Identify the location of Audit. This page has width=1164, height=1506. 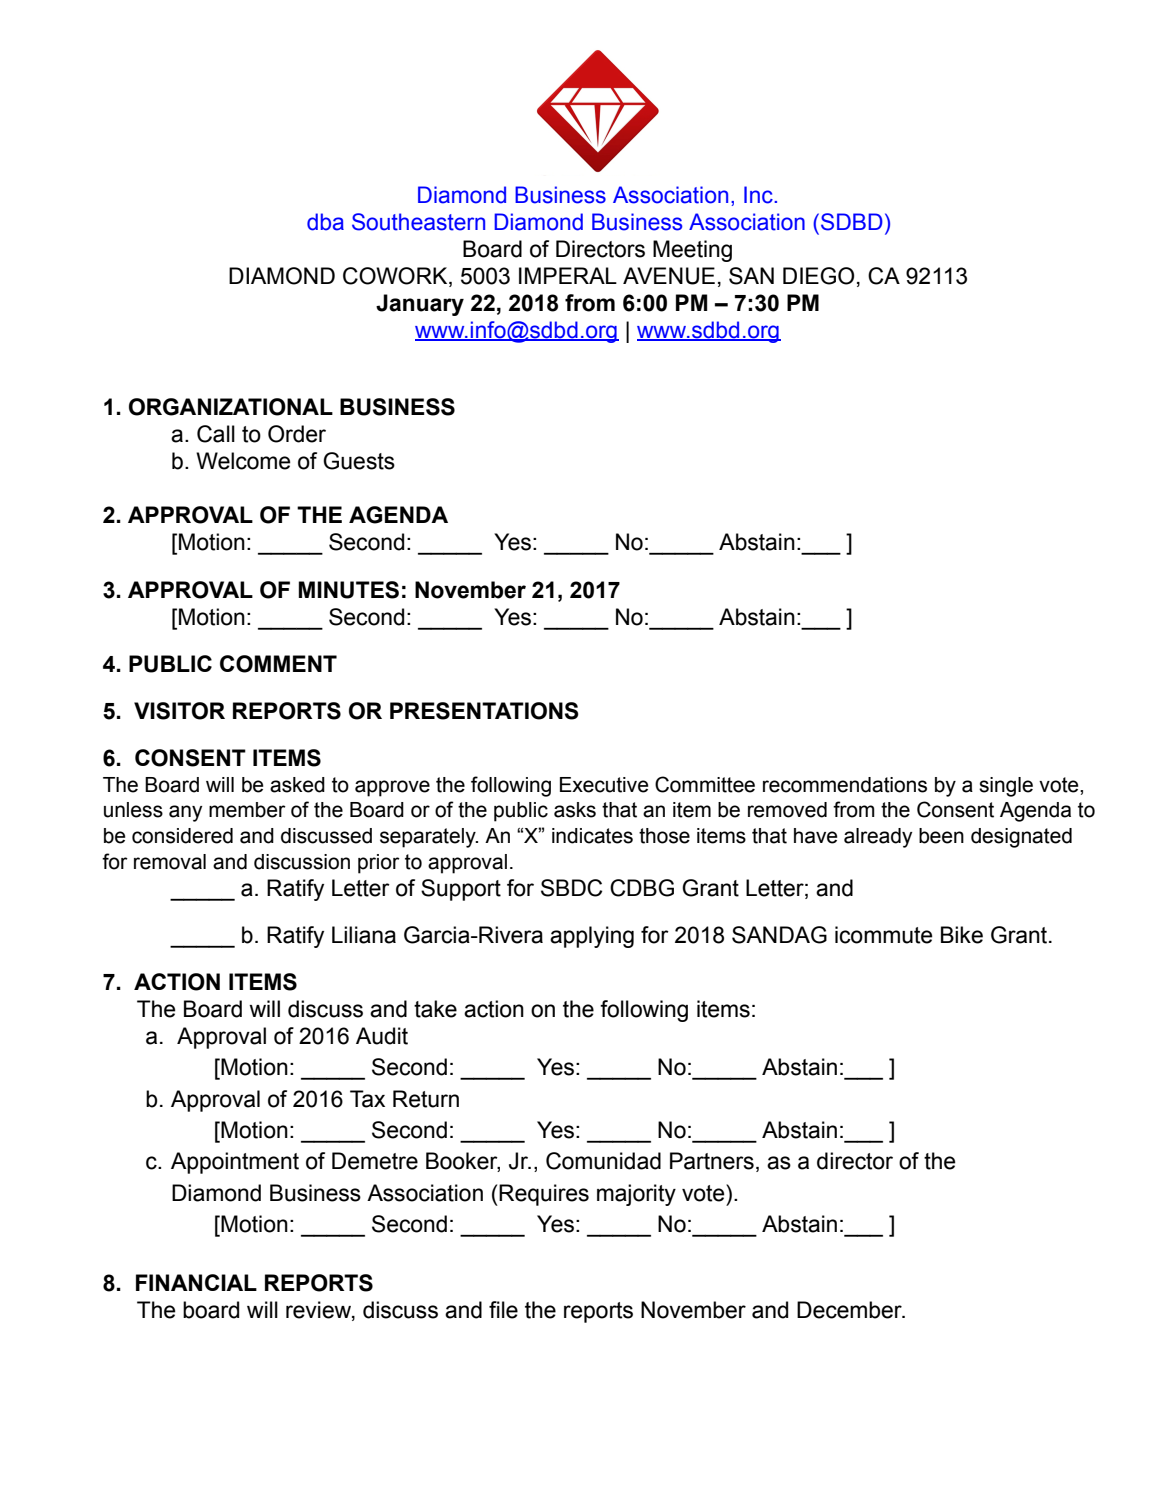
(382, 1036).
